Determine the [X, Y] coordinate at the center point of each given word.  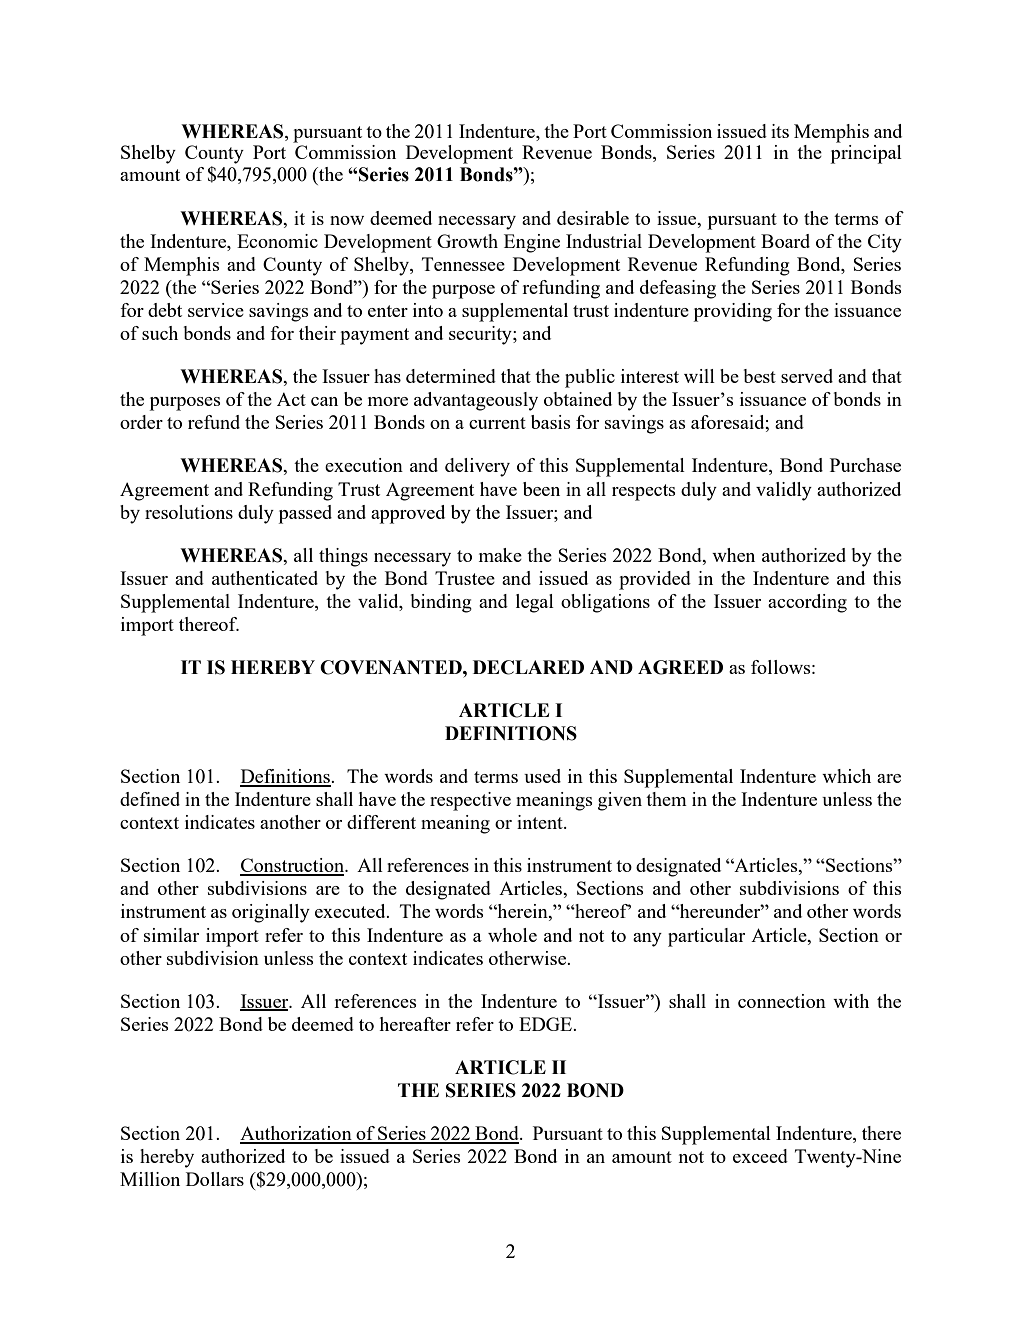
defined [150, 799]
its [780, 131]
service [216, 310]
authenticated [265, 578]
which [846, 776]
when [733, 555]
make [500, 555]
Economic [277, 241]
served [807, 376]
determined [451, 376]
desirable [593, 218]
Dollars [215, 1179]
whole [512, 935]
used [542, 776]
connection [782, 1001]
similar [171, 935]
